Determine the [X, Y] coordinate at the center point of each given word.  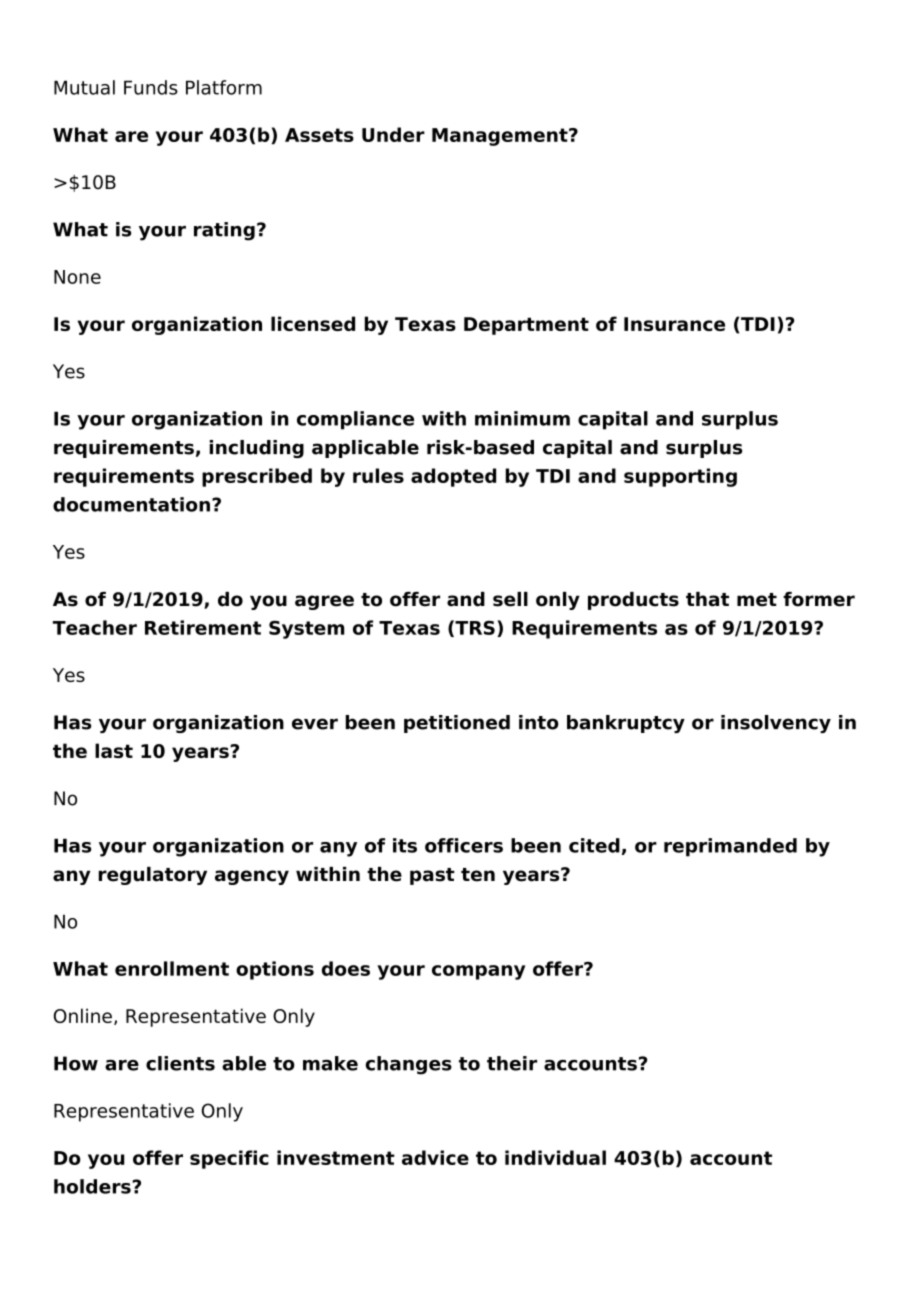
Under [393, 134]
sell [510, 599]
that [707, 599]
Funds [151, 87]
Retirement [203, 627]
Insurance [674, 324]
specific [229, 1159]
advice [435, 1157]
